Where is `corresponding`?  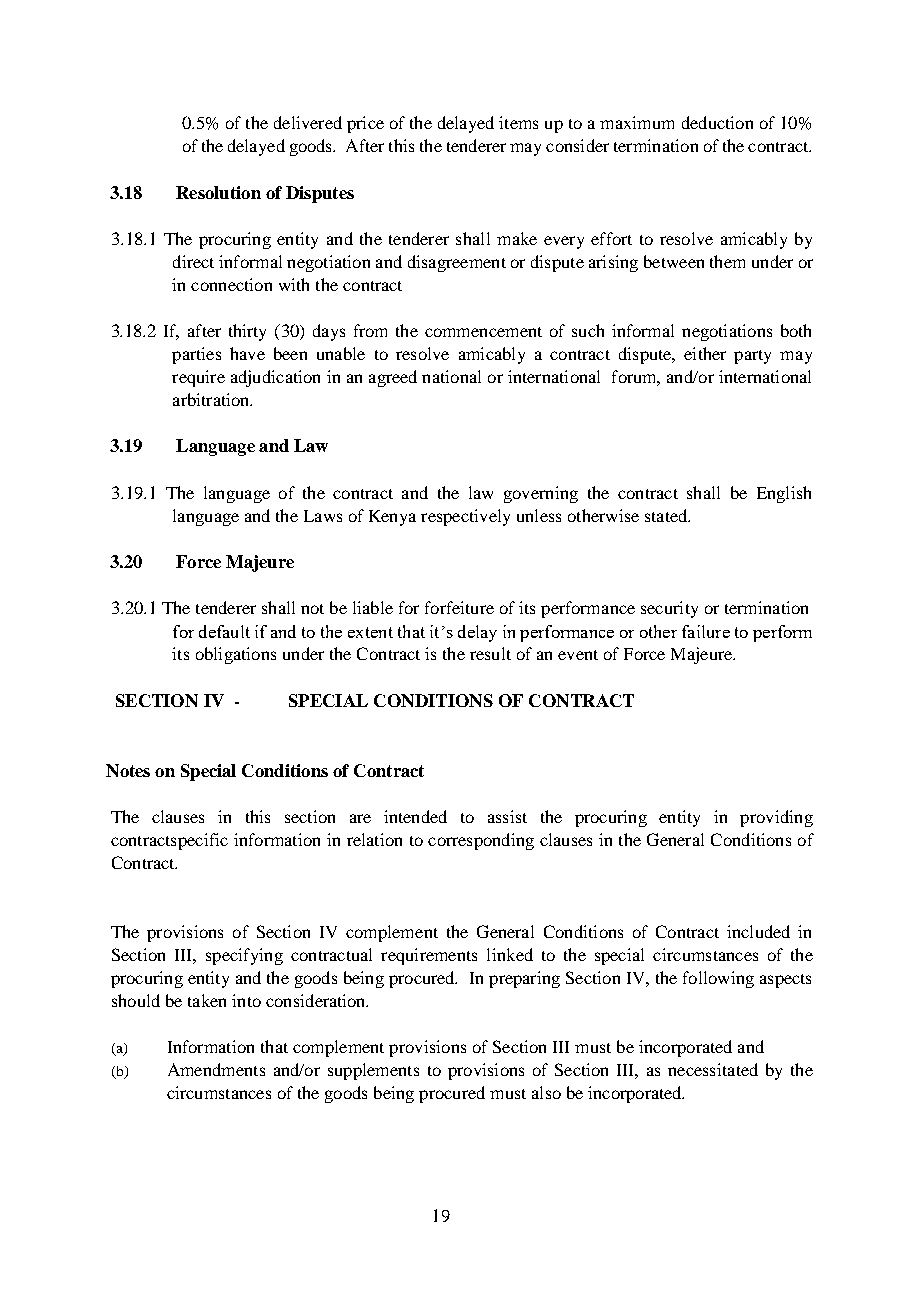 corresponding is located at coordinates (481, 841).
